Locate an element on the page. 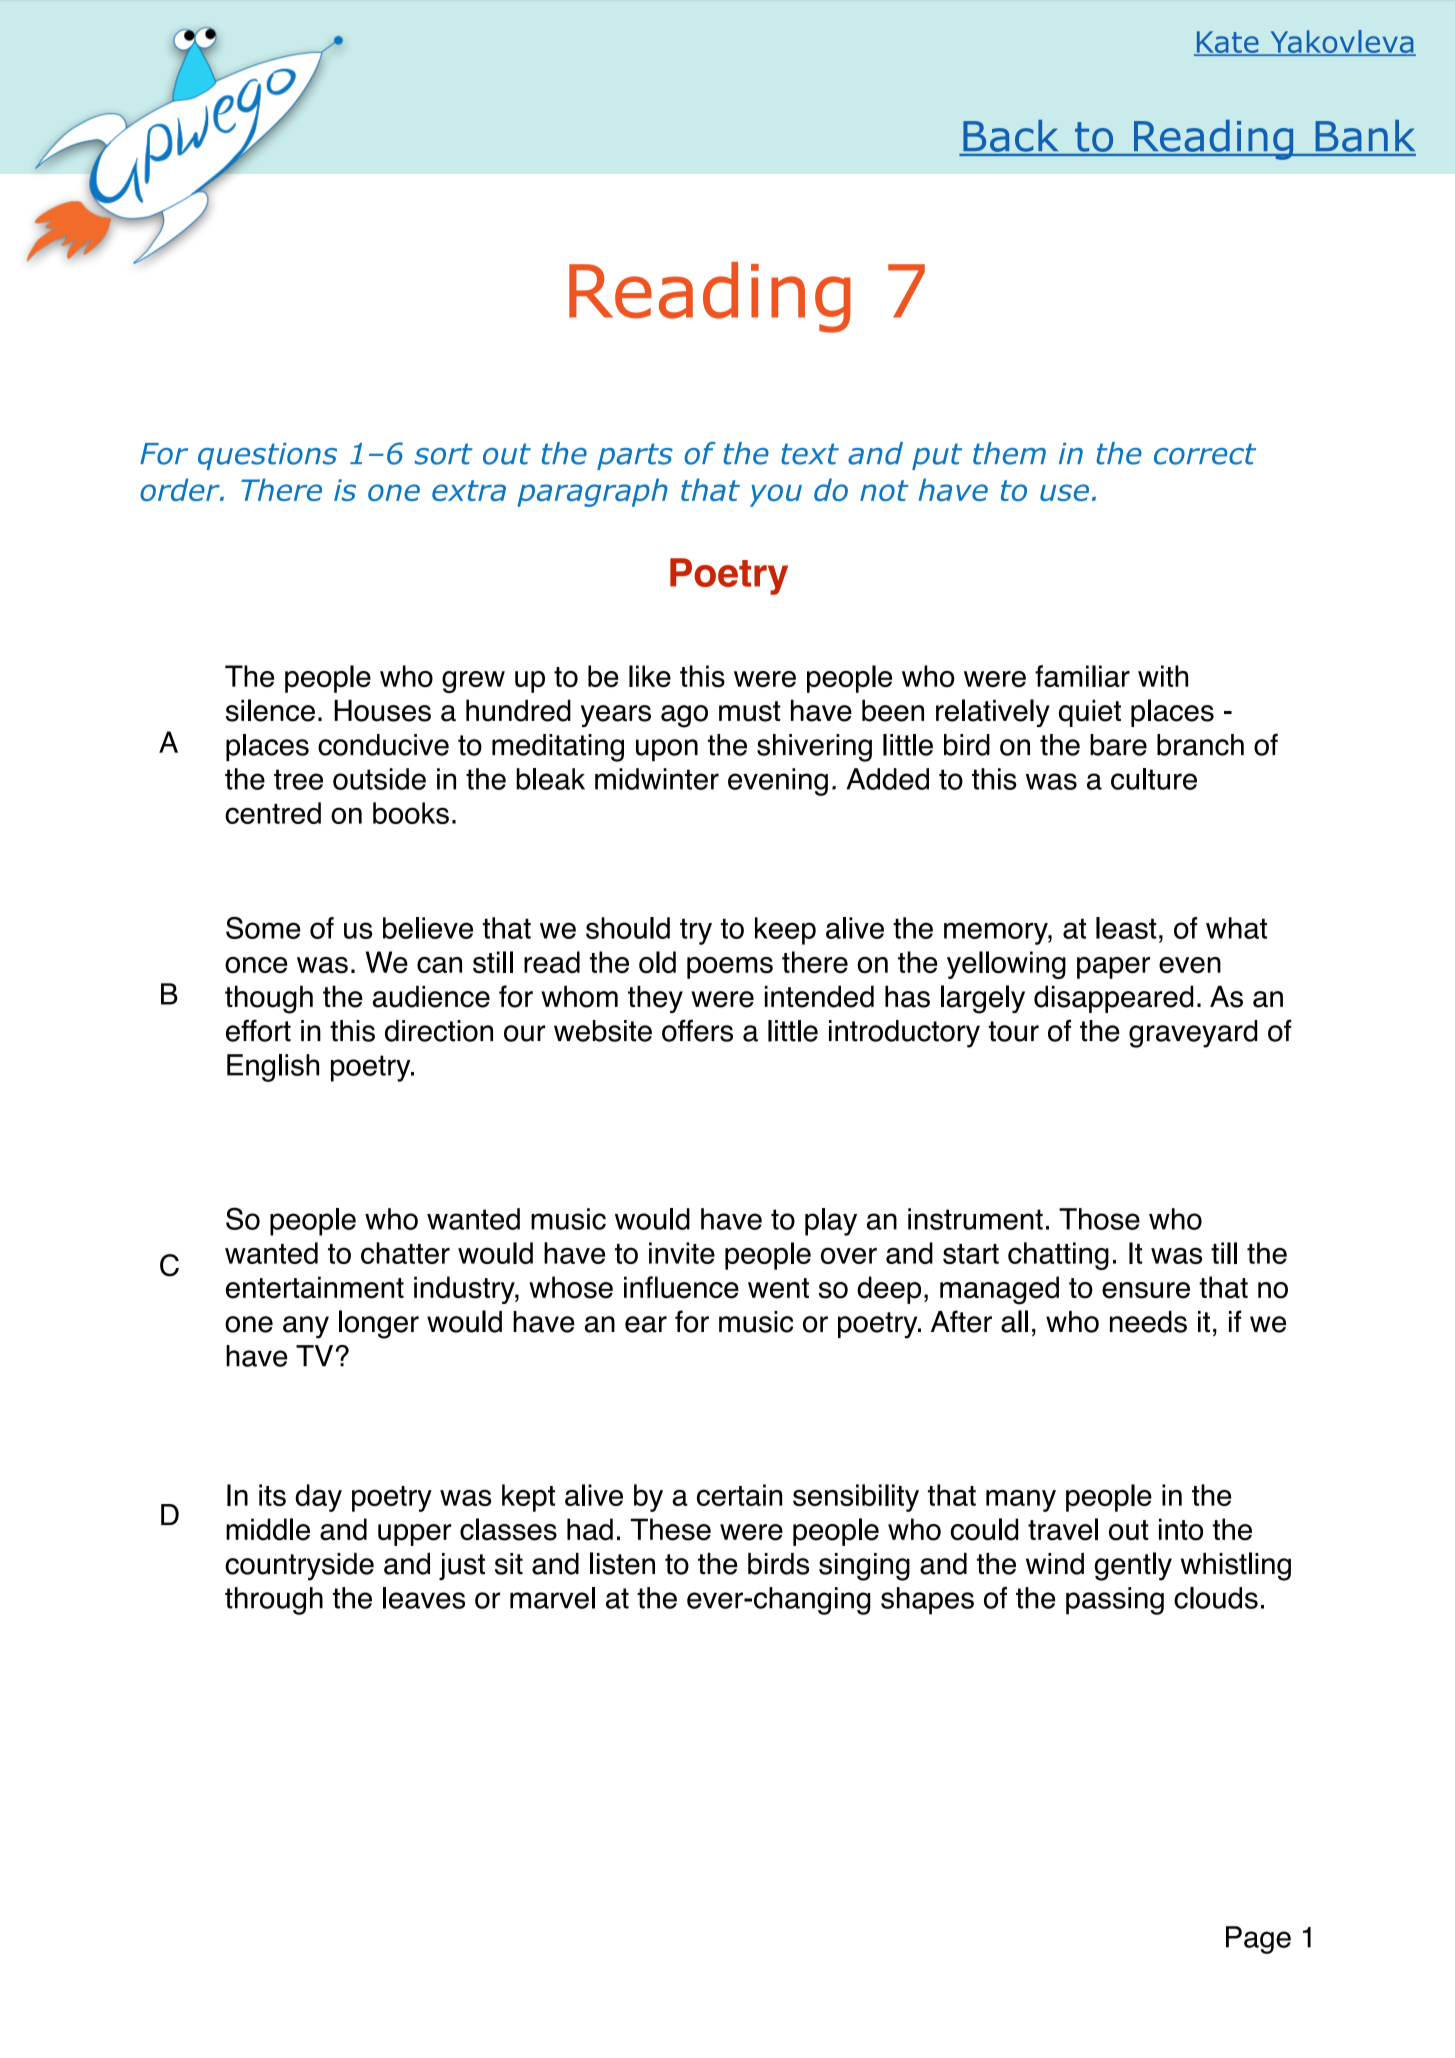 The height and width of the page is (2058, 1455). Kate is located at coordinates (1227, 43).
